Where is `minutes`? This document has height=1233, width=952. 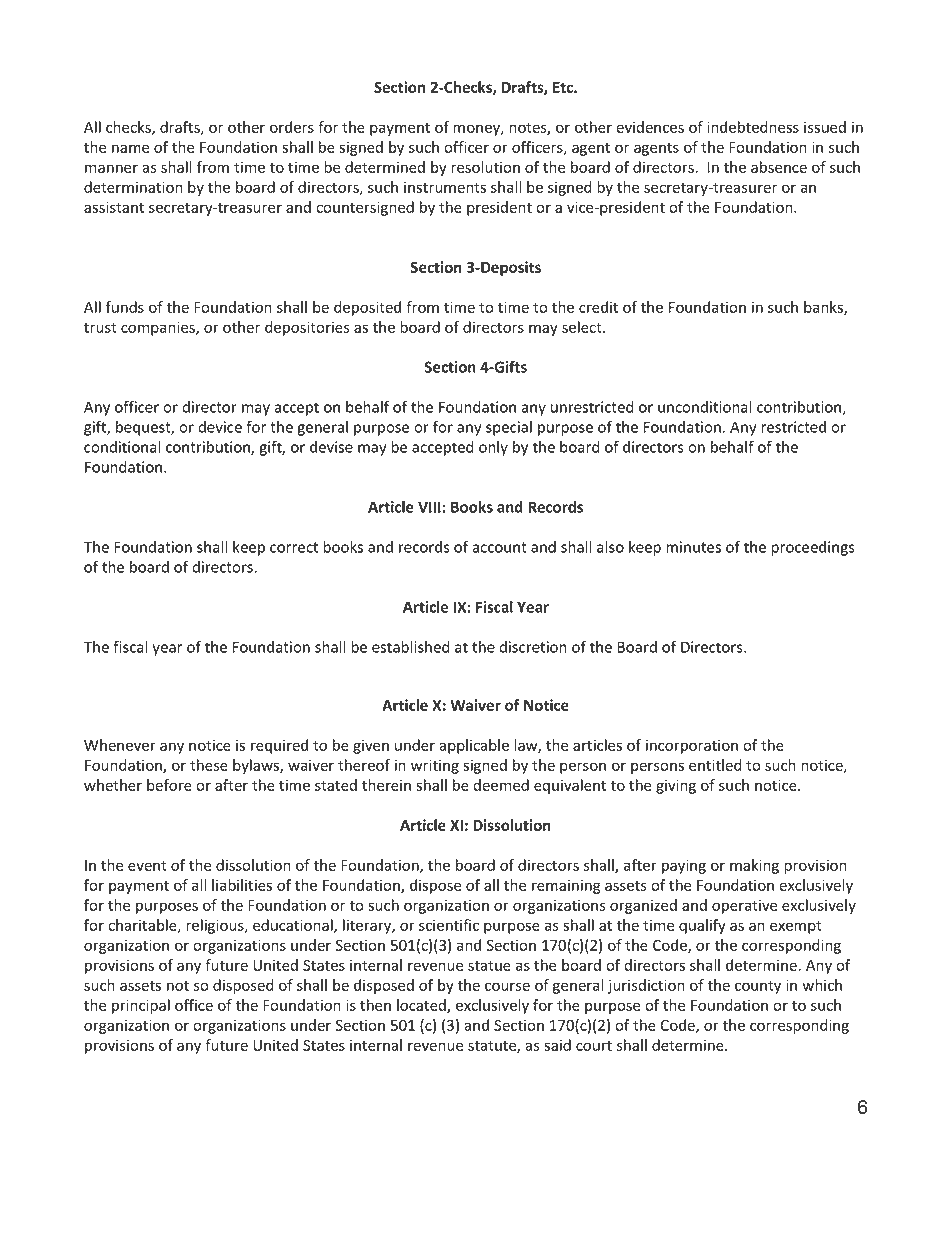 minutes is located at coordinates (693, 547).
